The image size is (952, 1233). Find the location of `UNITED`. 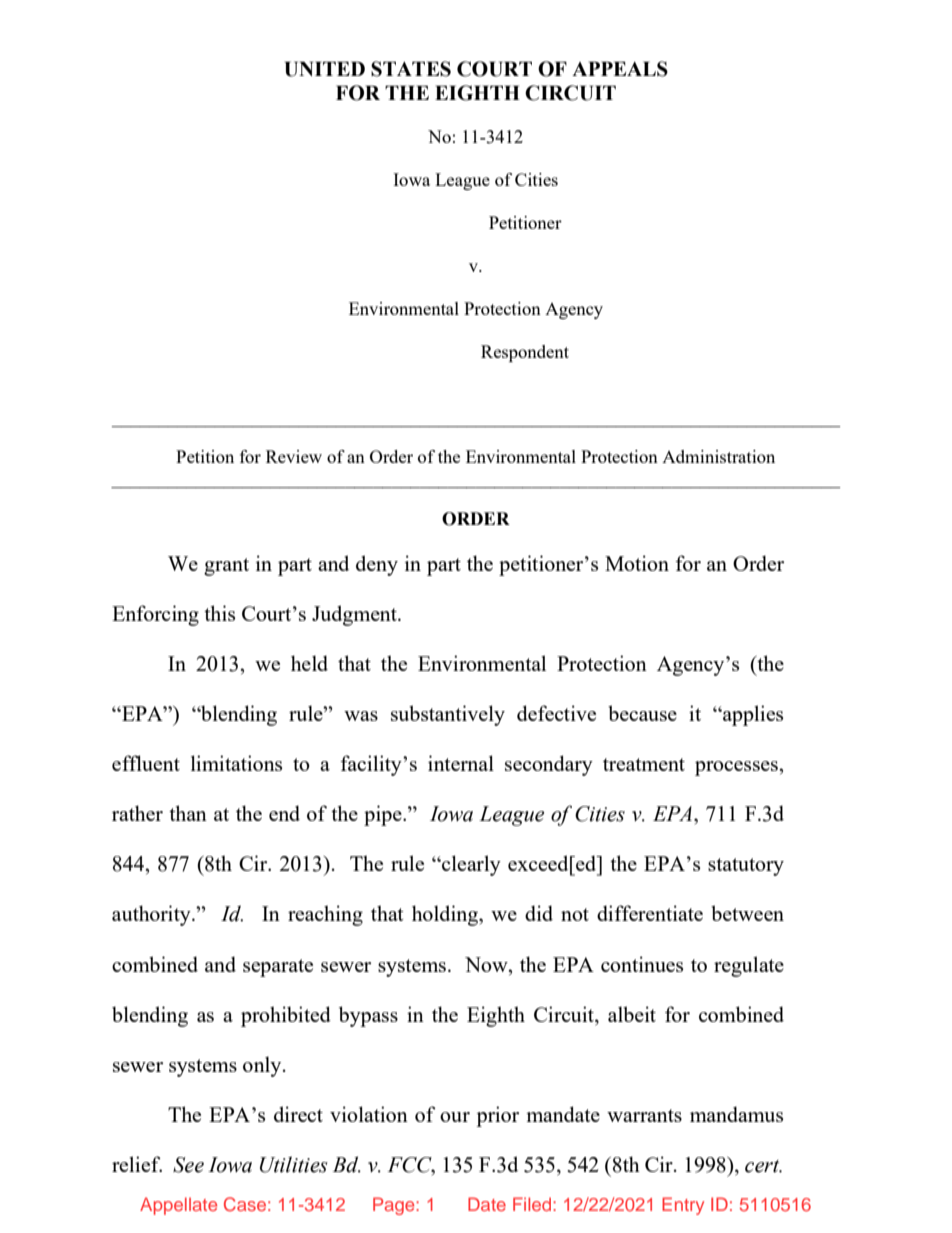

UNITED is located at coordinates (325, 69).
